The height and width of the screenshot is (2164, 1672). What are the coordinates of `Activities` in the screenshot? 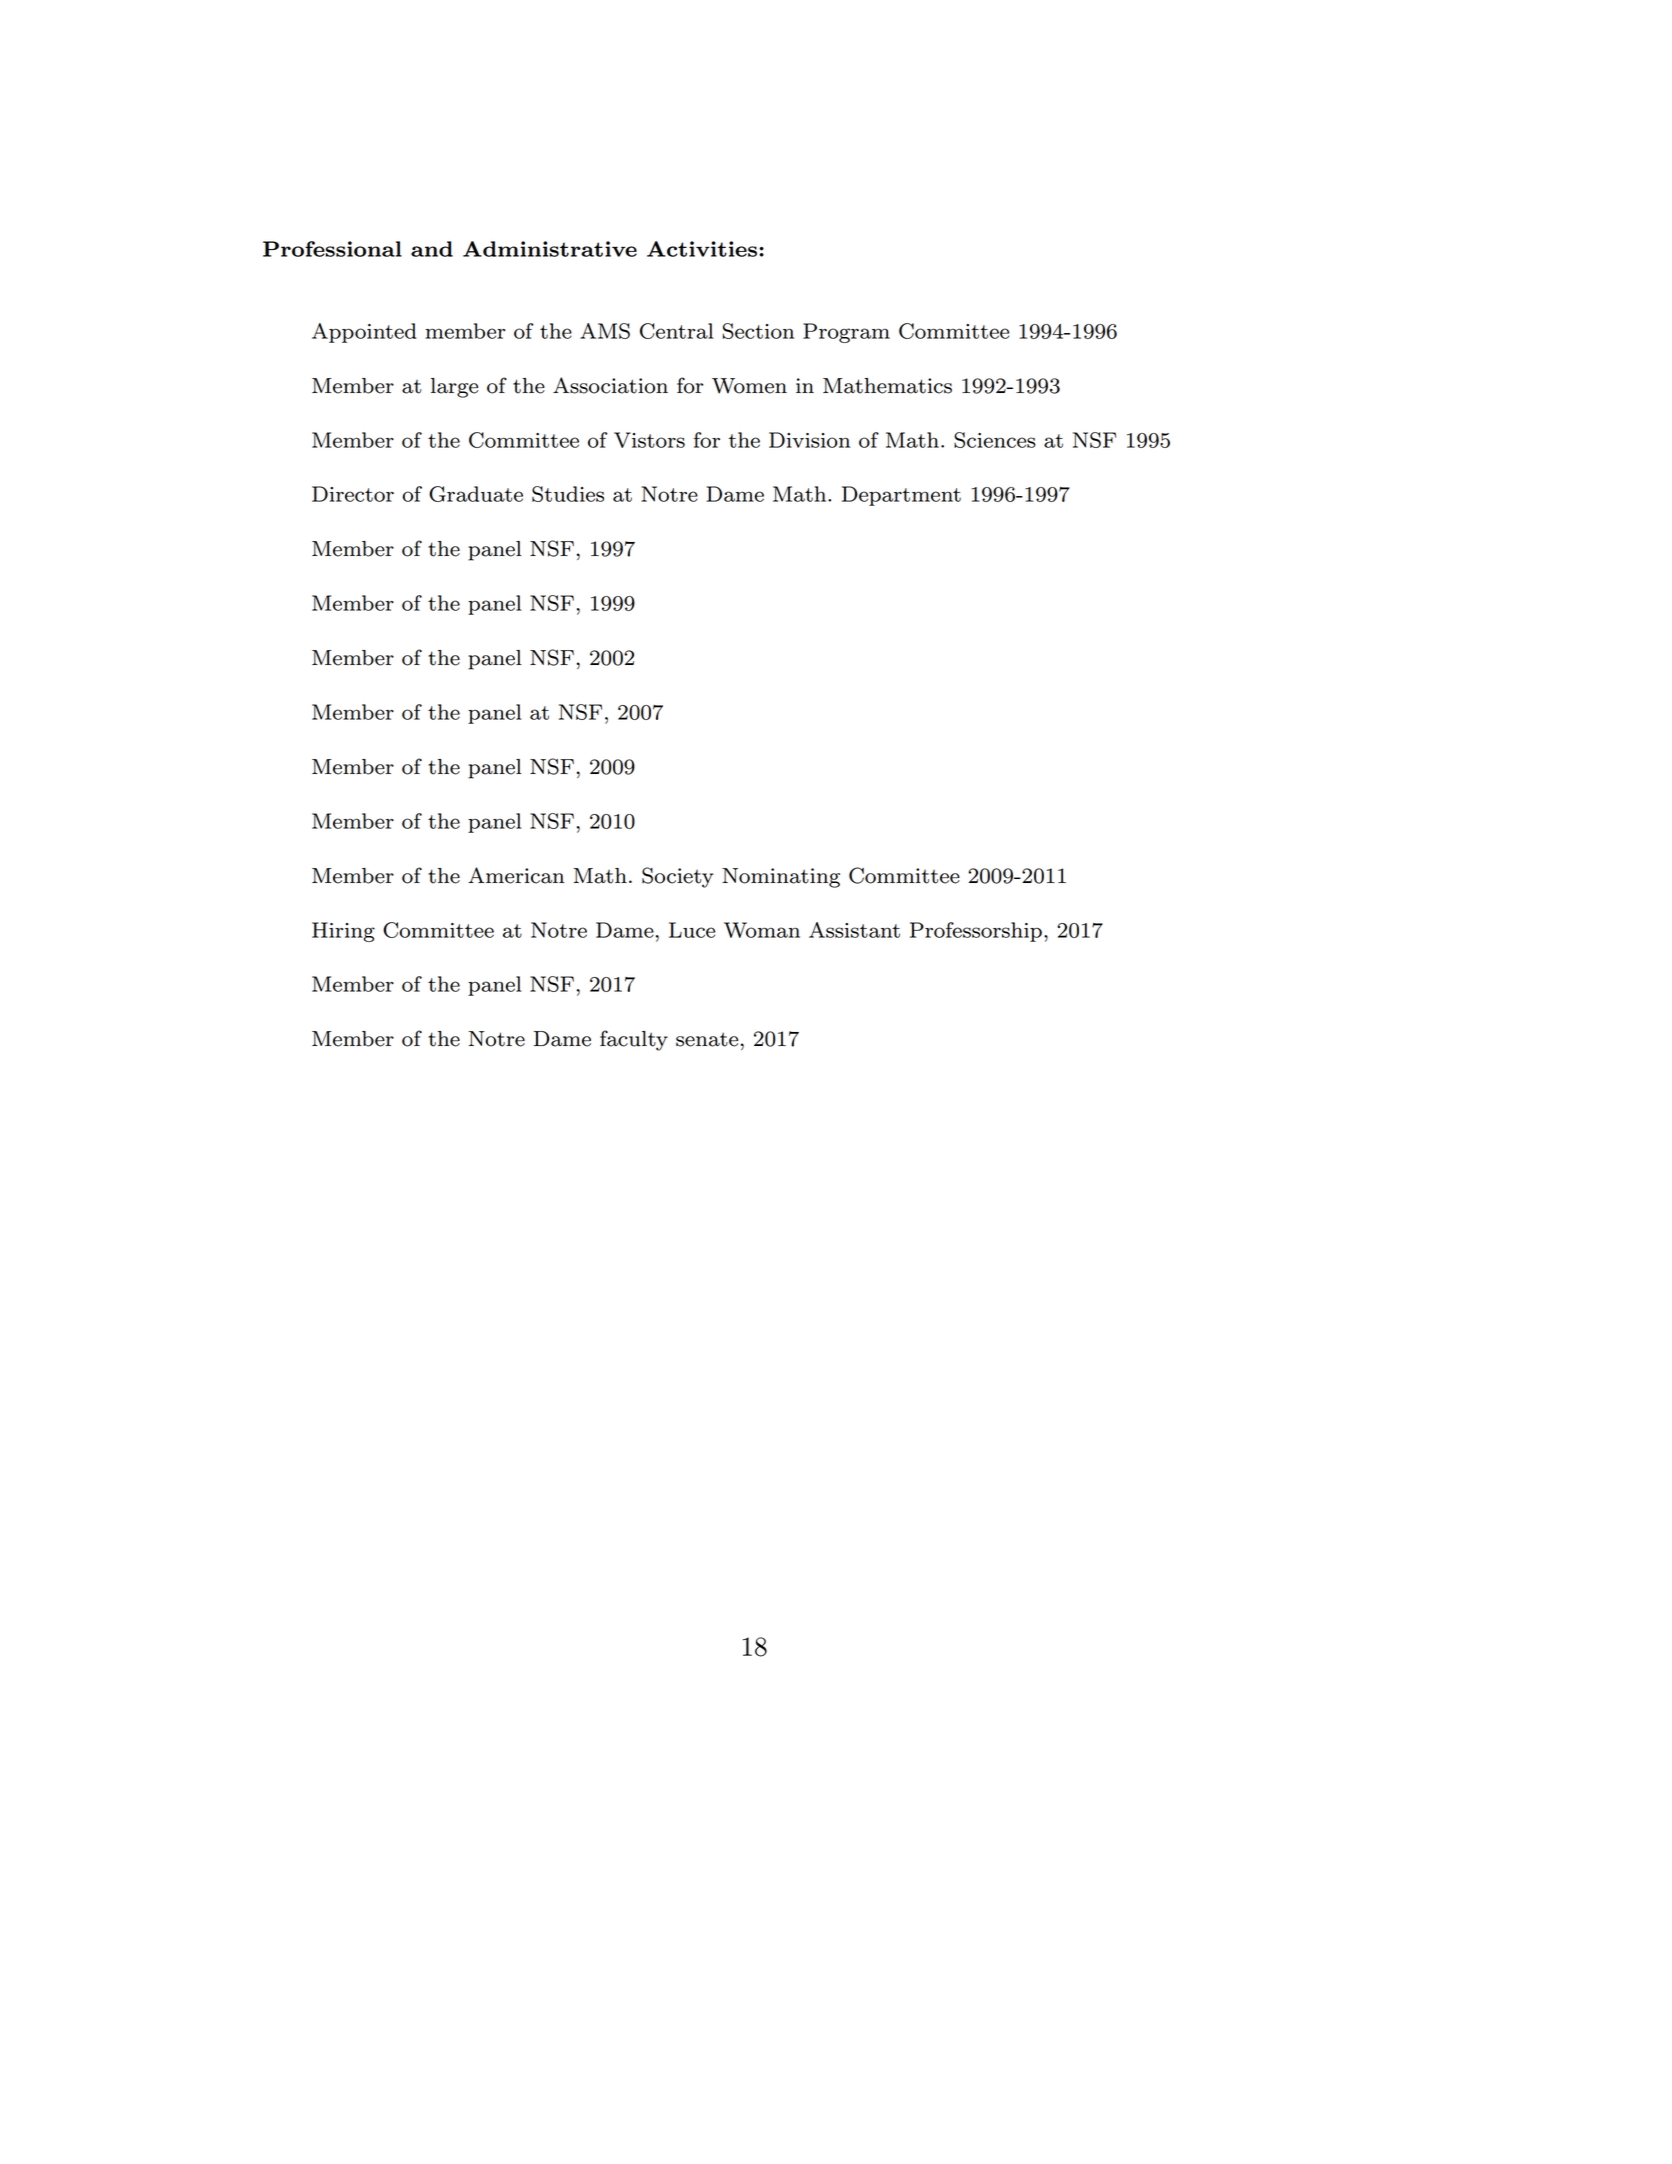 It's located at (702, 249).
